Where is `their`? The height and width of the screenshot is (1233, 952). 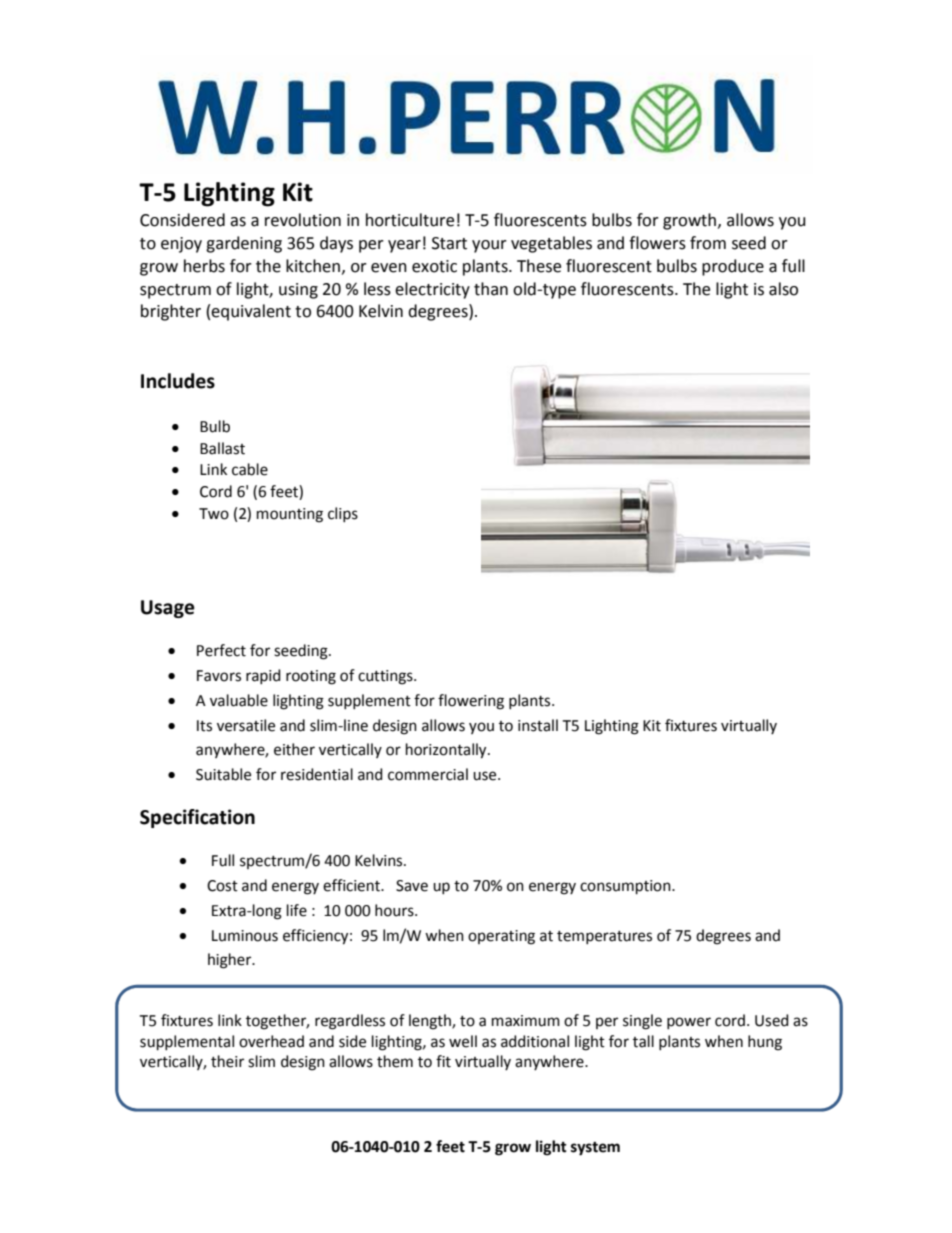
their is located at coordinates (227, 1061).
